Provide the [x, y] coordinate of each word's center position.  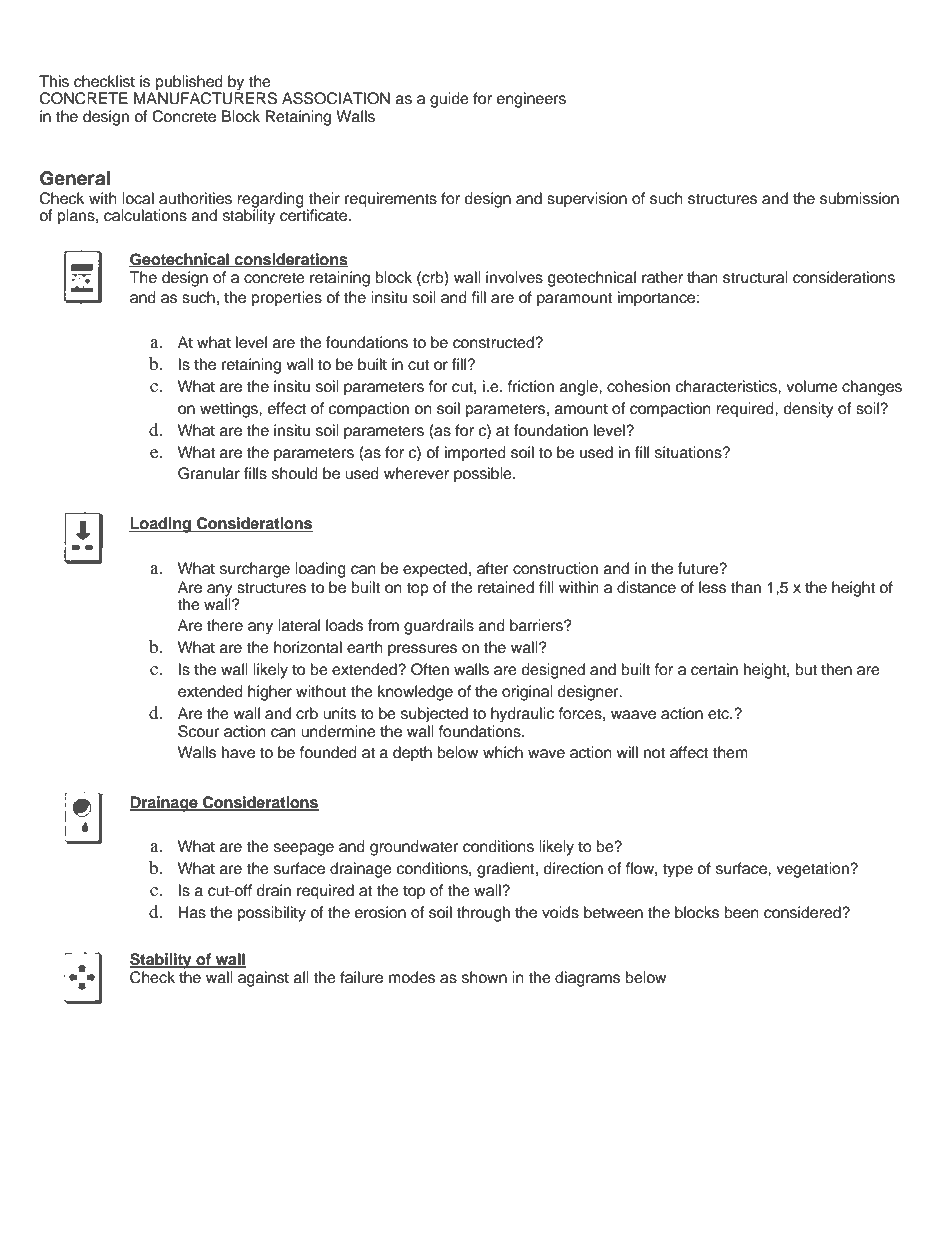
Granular [209, 473]
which [503, 752]
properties [286, 299]
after [492, 568]
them [730, 752]
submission [859, 198]
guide [449, 100]
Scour [198, 731]
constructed [494, 342]
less [712, 587]
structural [755, 277]
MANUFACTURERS [205, 97]
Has [192, 912]
